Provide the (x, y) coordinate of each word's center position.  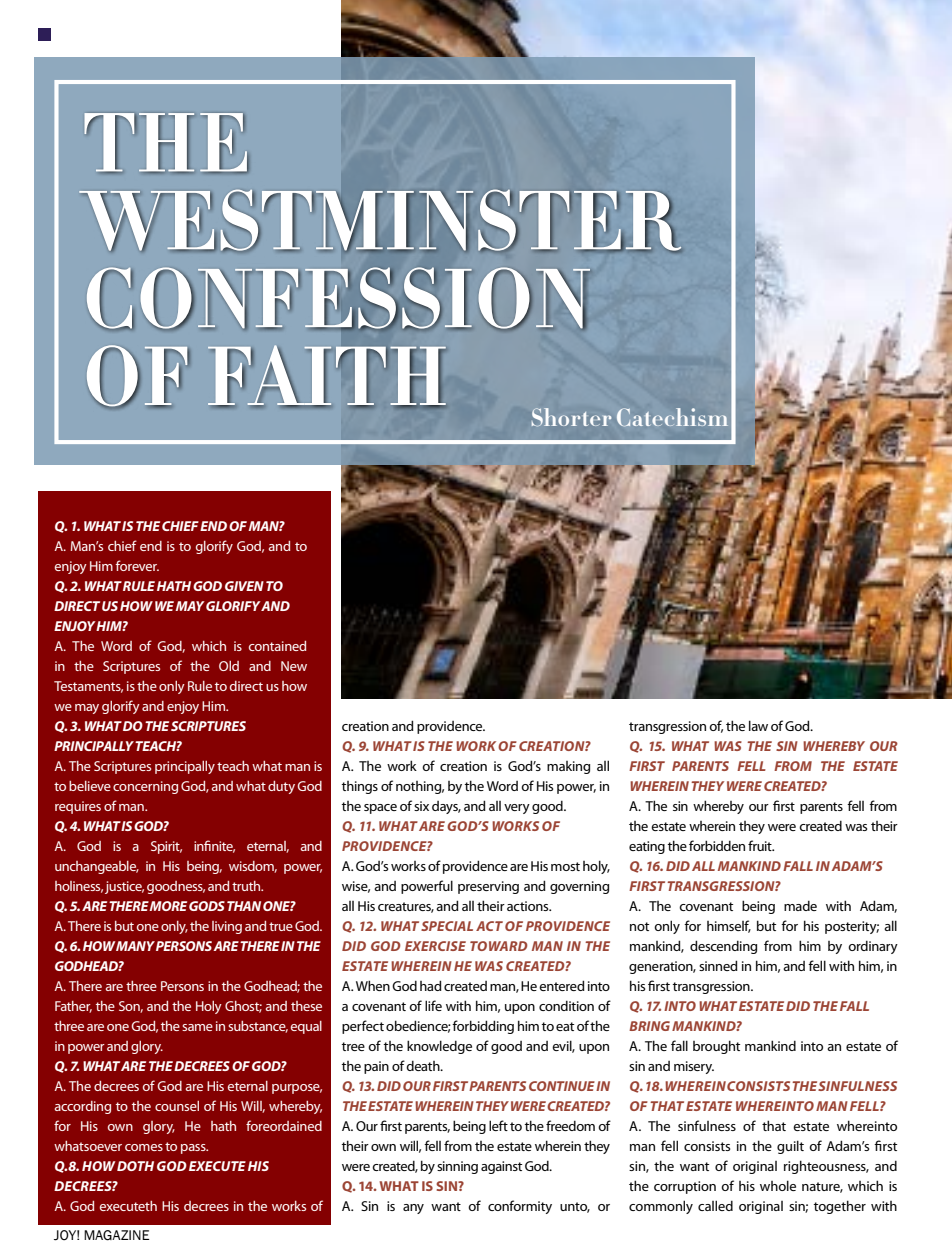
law (758, 725)
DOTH (135, 1166)
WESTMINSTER (380, 221)
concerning (145, 787)
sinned (718, 965)
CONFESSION (338, 299)
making (568, 767)
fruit (761, 845)
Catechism (672, 417)
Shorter (571, 417)
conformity (520, 1207)
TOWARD (499, 946)
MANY (135, 946)
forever (137, 565)
